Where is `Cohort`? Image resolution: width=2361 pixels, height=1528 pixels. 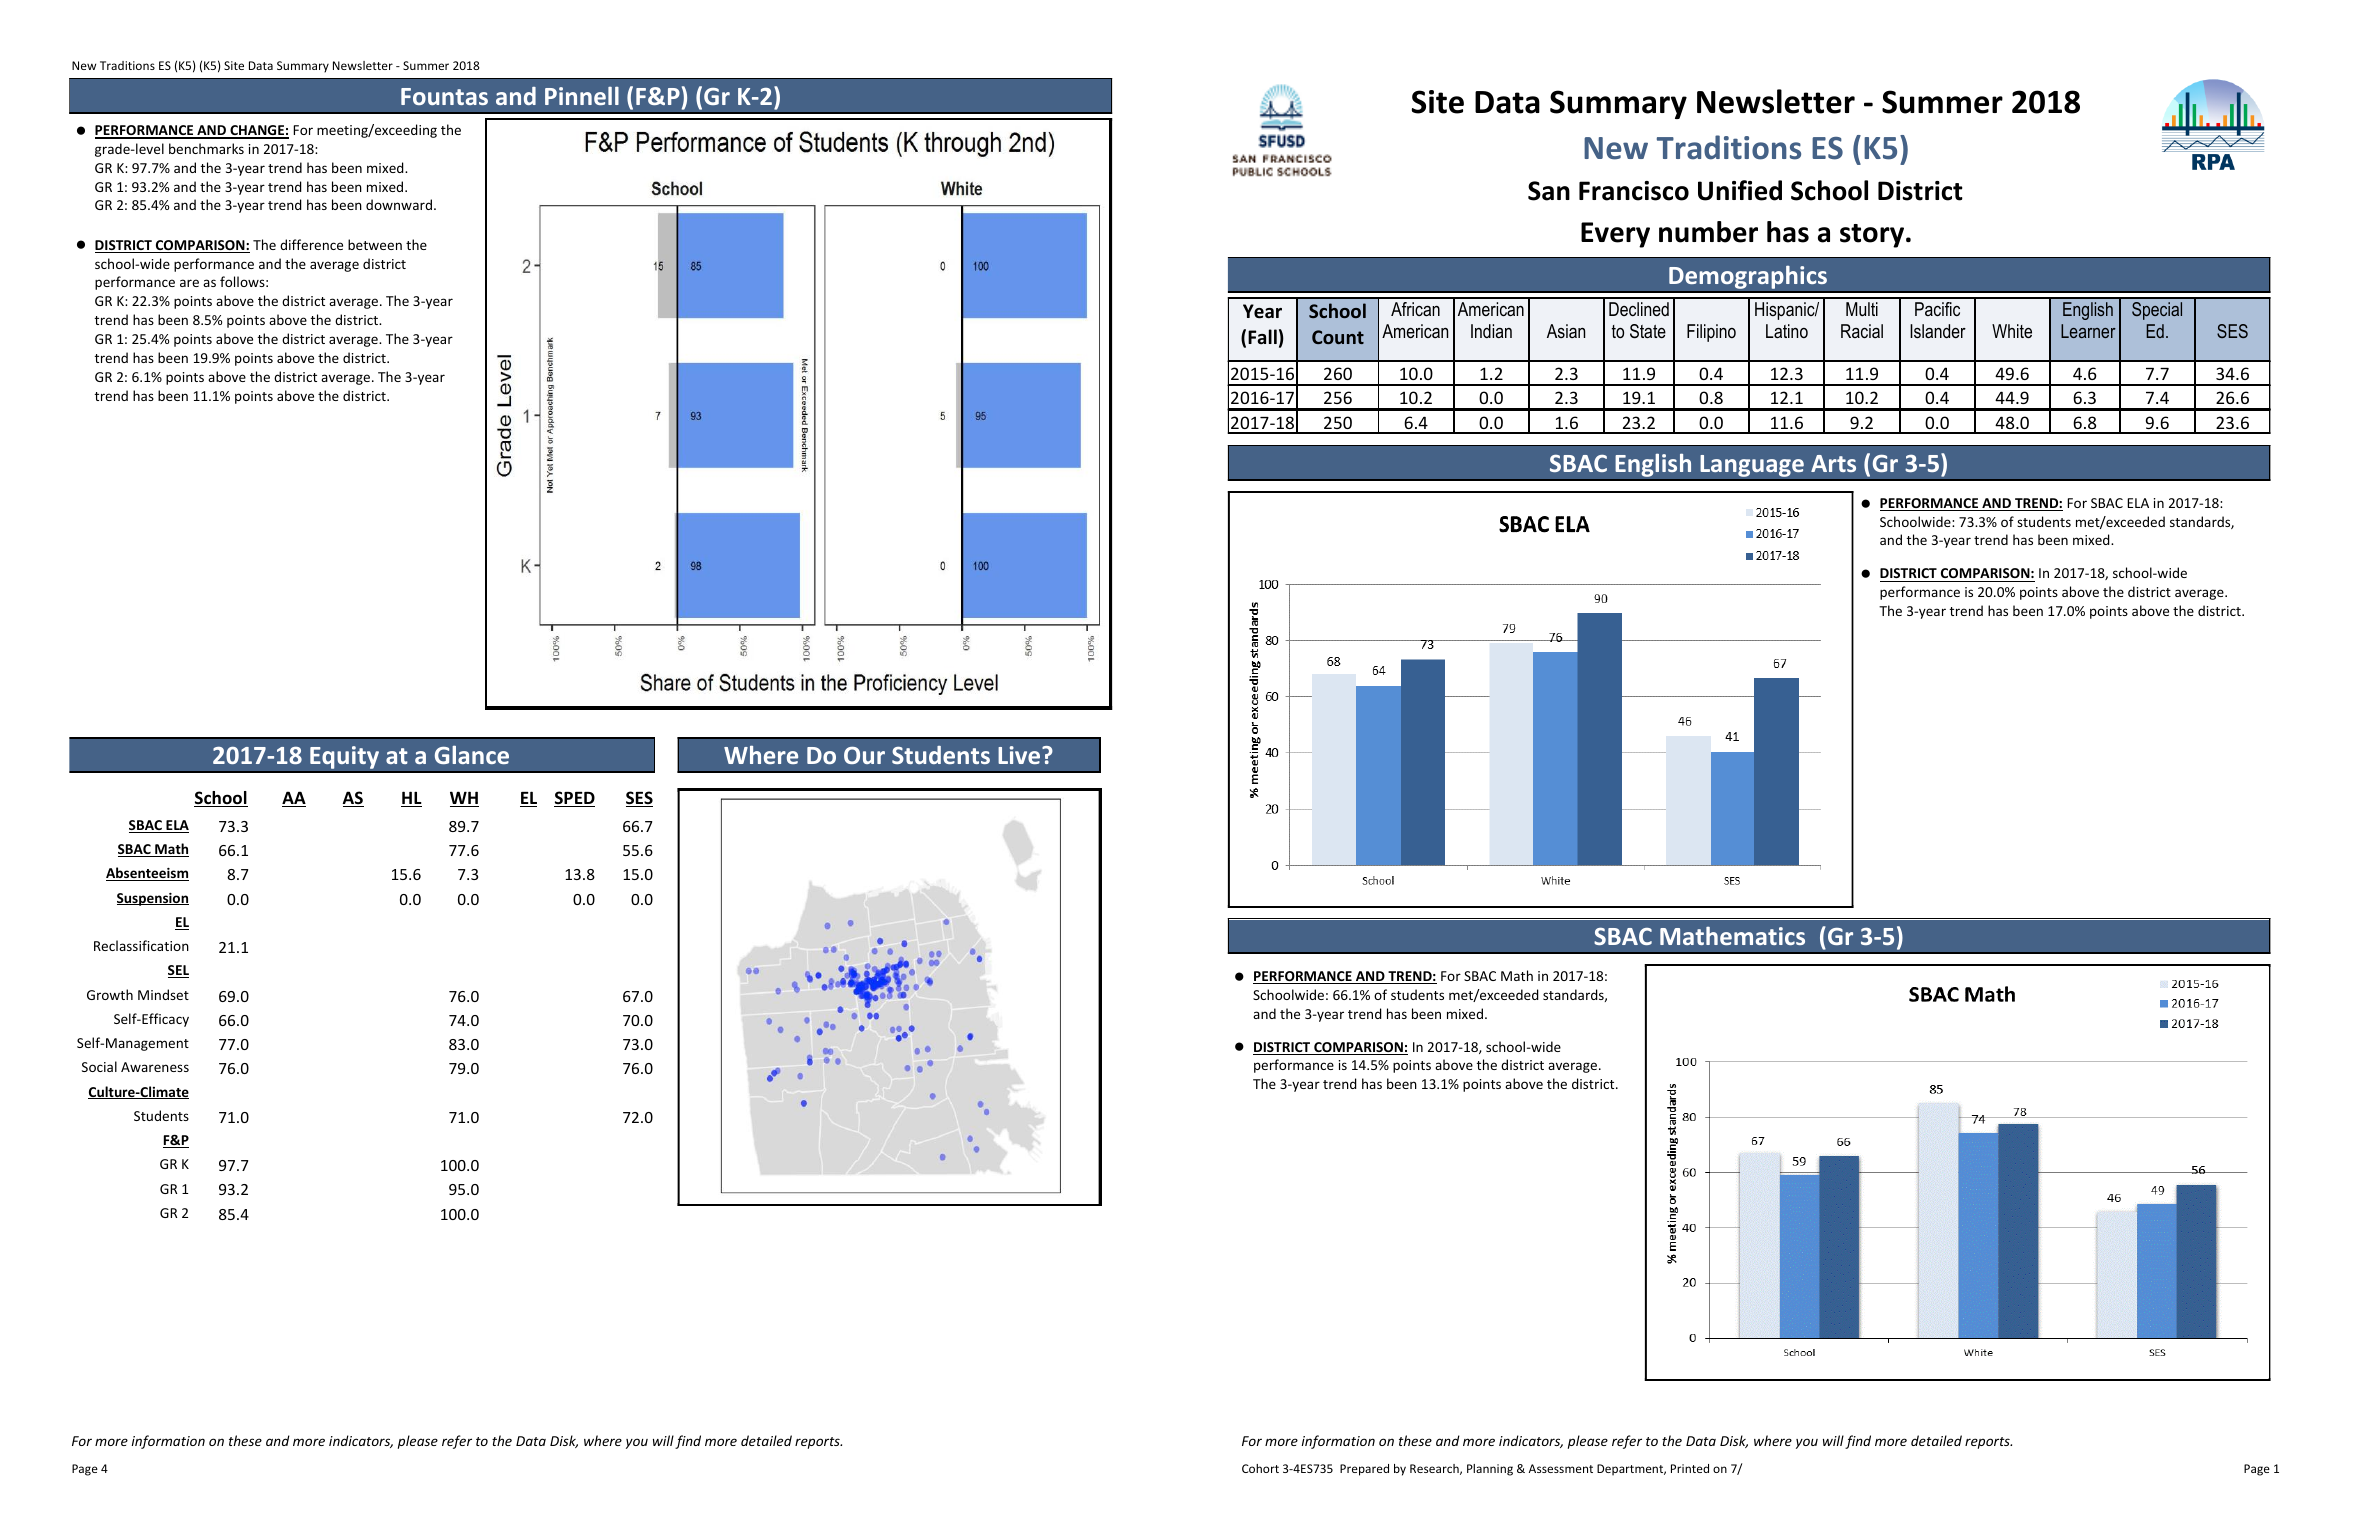 Cohort is located at coordinates (1260, 1468).
